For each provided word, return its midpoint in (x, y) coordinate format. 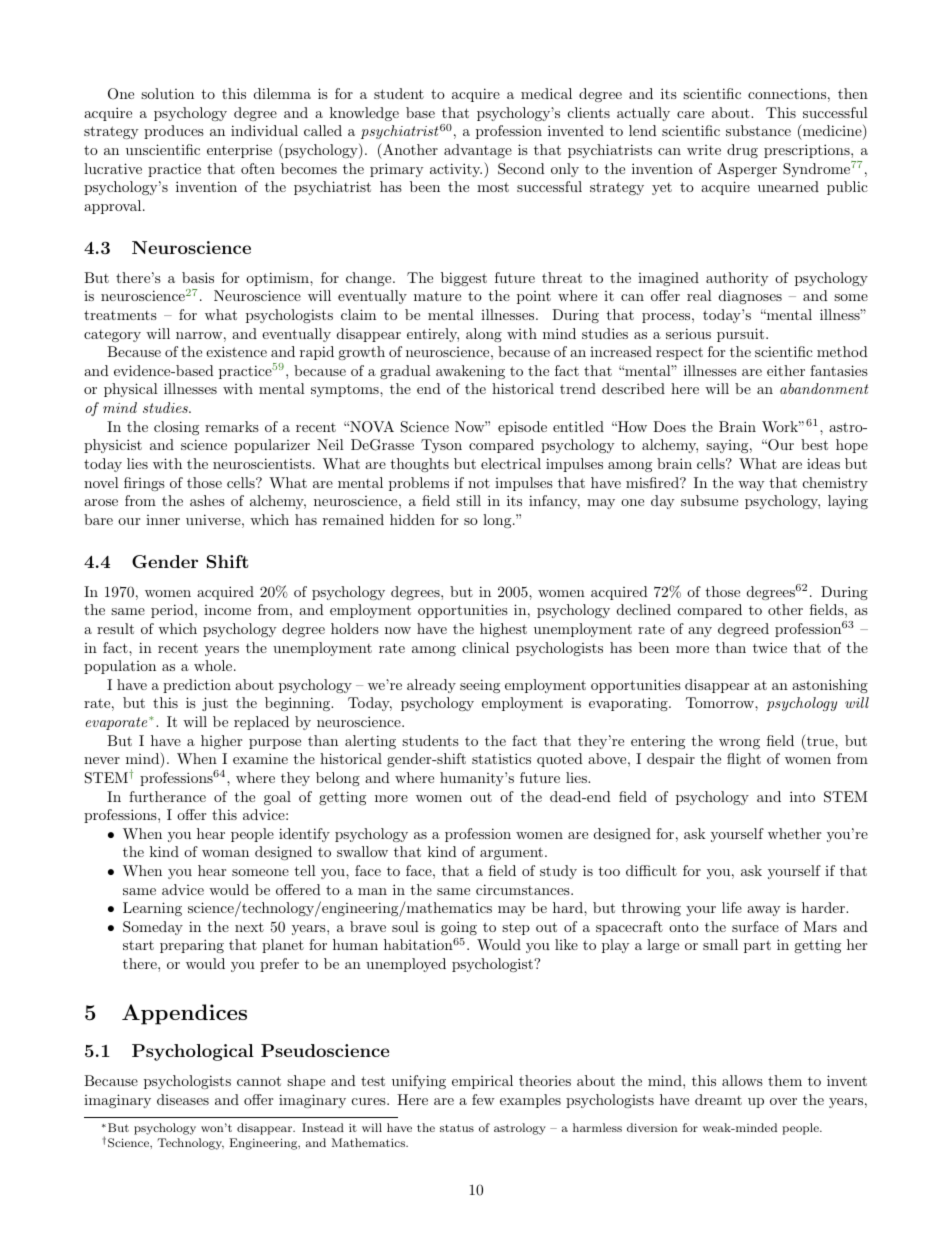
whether (794, 833)
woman (225, 853)
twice (770, 647)
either (786, 370)
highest (503, 630)
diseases (183, 1099)
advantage (478, 151)
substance (758, 130)
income (227, 610)
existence (236, 351)
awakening (470, 372)
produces (174, 132)
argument (511, 853)
